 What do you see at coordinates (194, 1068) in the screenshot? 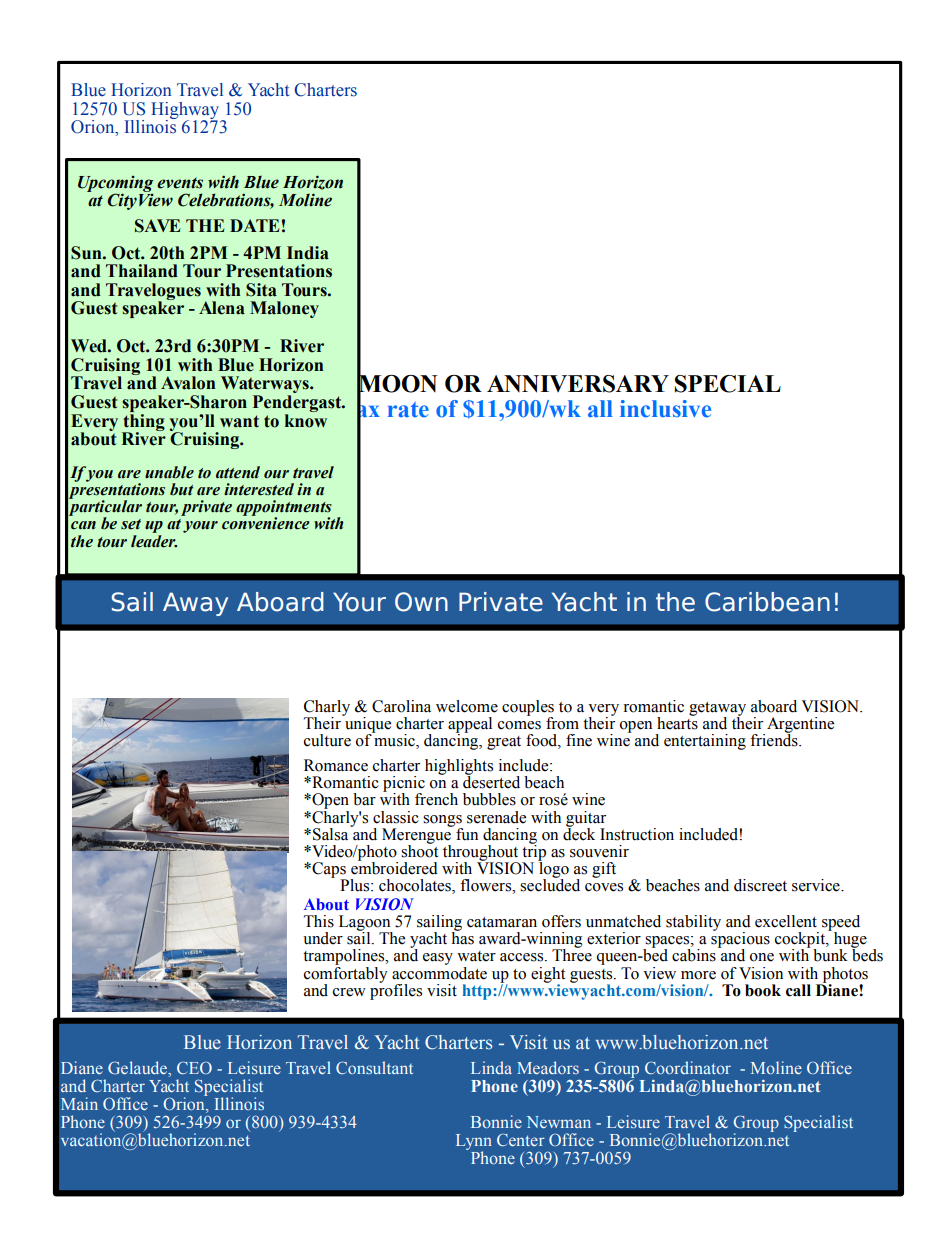
I see `CEO` at bounding box center [194, 1068].
